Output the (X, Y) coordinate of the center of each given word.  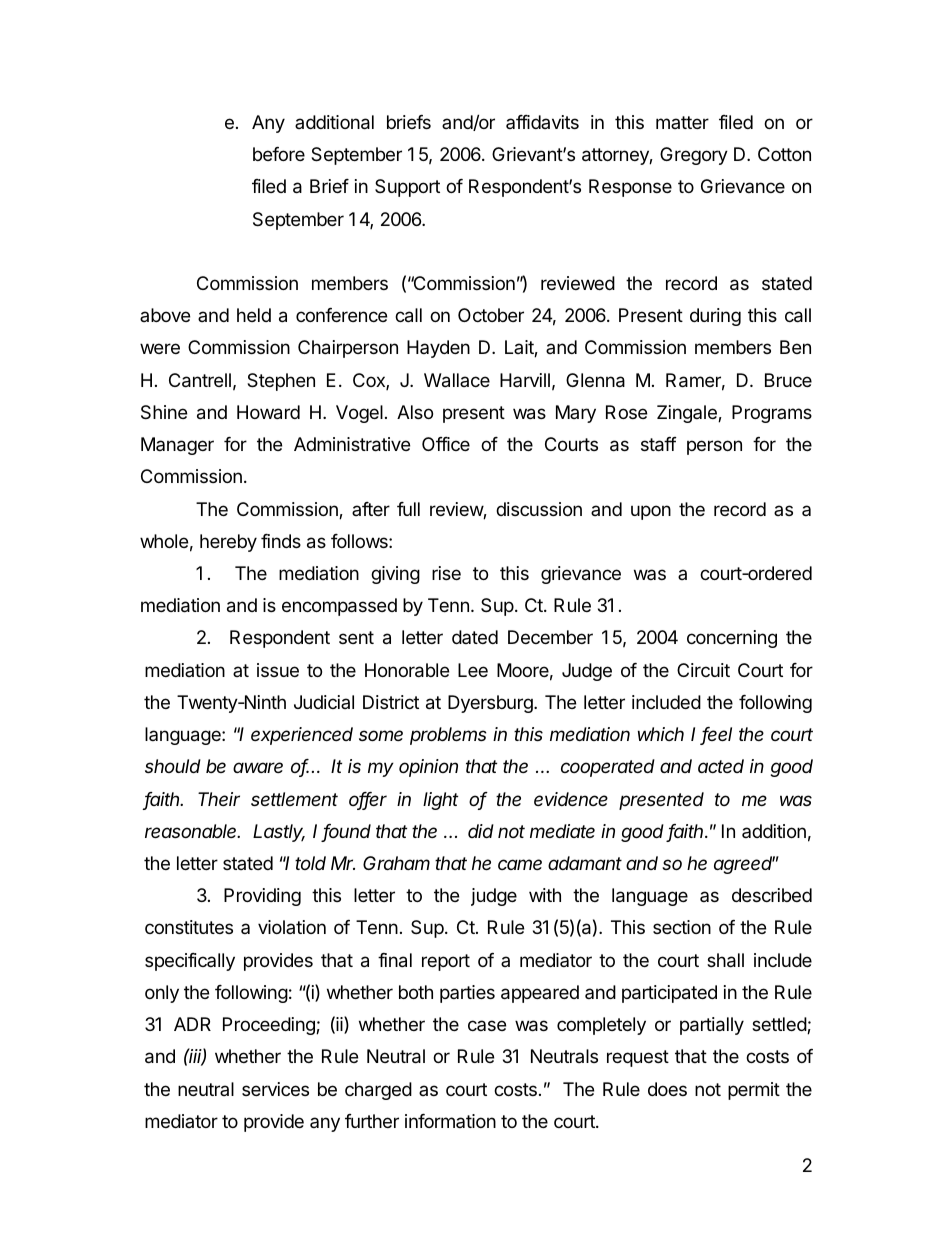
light (440, 801)
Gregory (694, 156)
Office (446, 444)
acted (721, 766)
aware (258, 767)
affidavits (542, 122)
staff (659, 444)
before (279, 154)
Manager (177, 446)
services (275, 1089)
